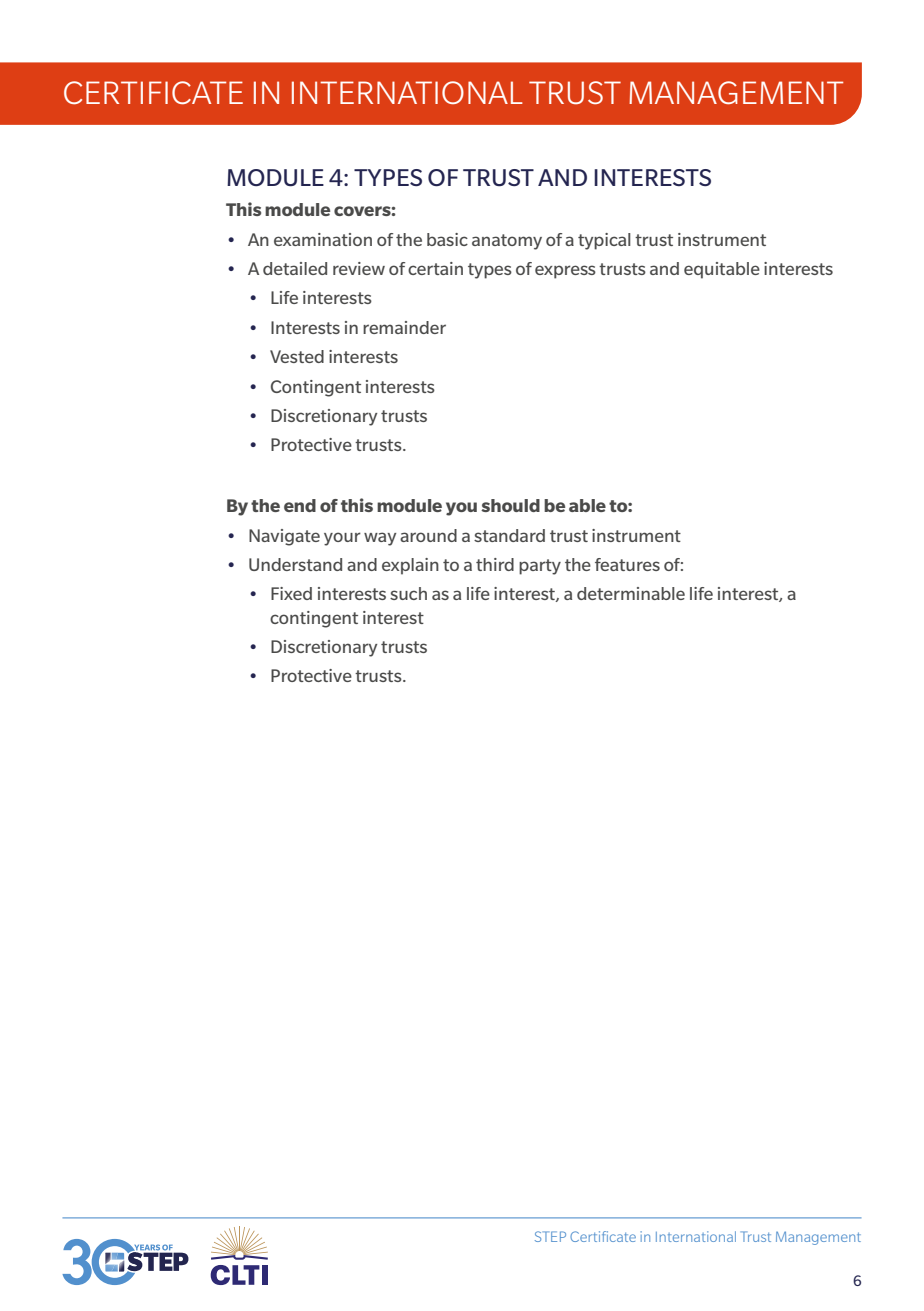  What do you see at coordinates (565, 272) in the screenshot?
I see `express` at bounding box center [565, 272].
